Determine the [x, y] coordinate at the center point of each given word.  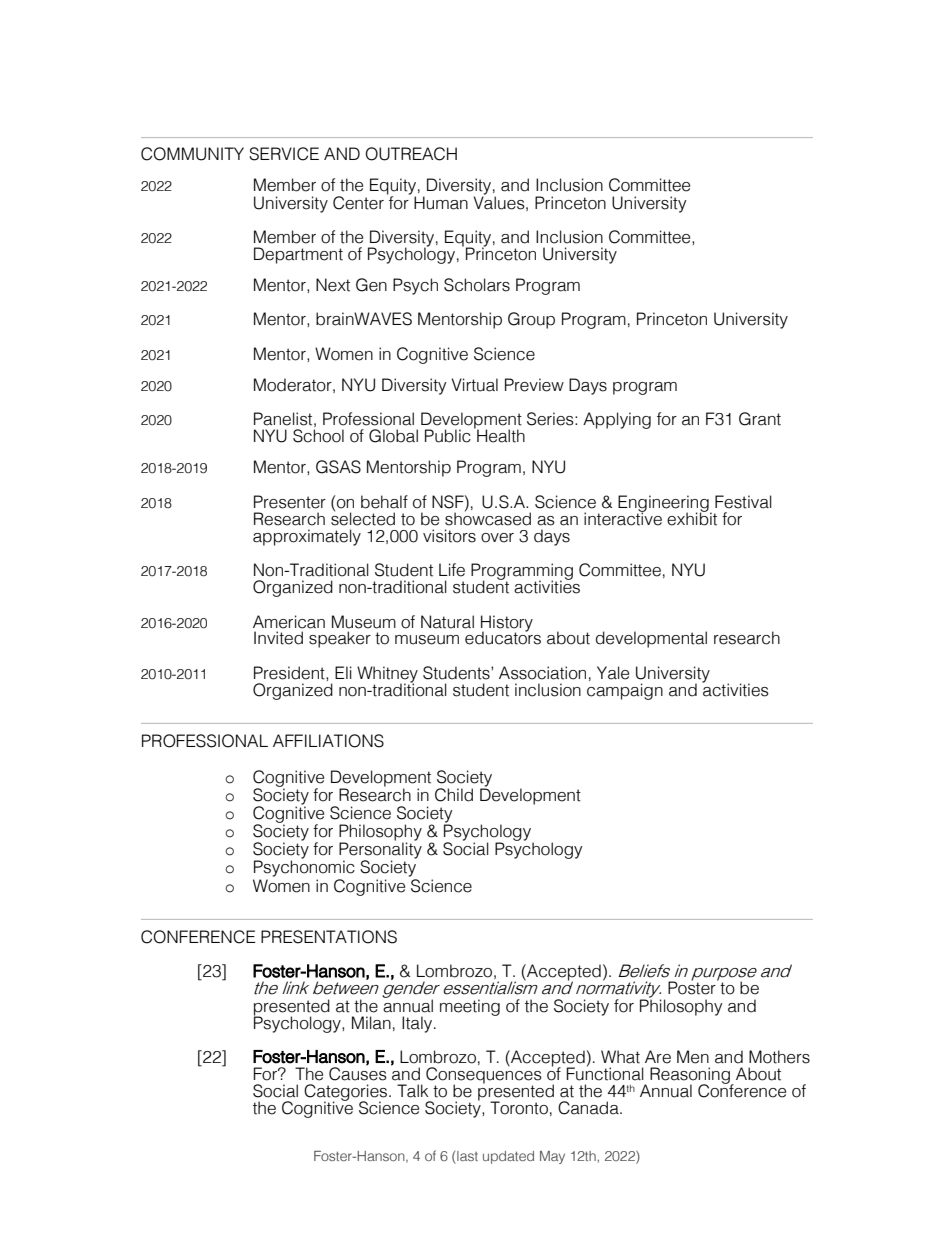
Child [454, 795]
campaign [625, 691]
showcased [488, 518]
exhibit [692, 518]
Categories [347, 1093]
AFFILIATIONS [328, 741]
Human [441, 203]
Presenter [290, 502]
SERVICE [284, 154]
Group [531, 320]
